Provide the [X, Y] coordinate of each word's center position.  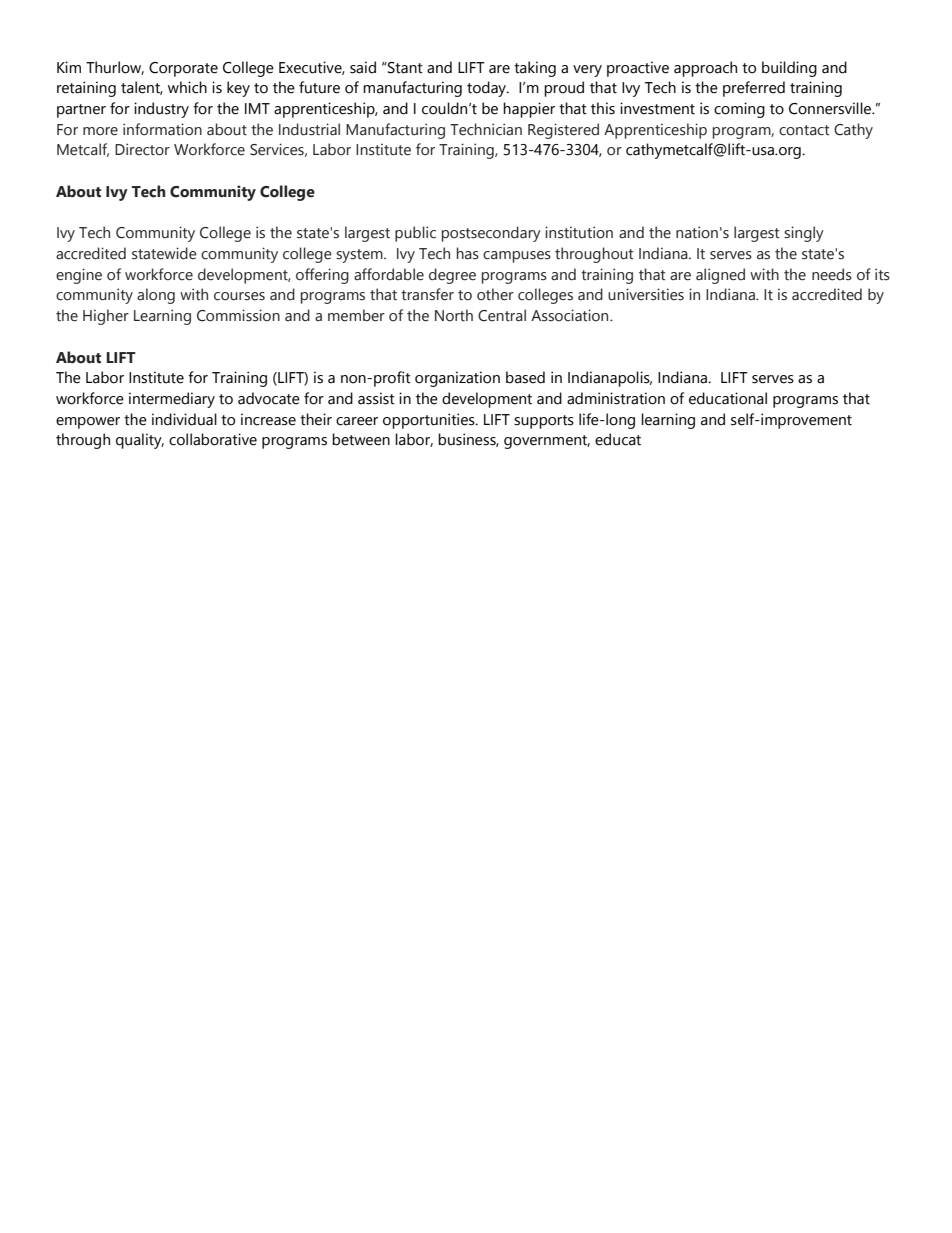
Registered [563, 131]
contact [804, 130]
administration [616, 398]
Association [571, 315]
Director [142, 149]
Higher [106, 317]
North [454, 315]
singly [804, 234]
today [488, 89]
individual [184, 419]
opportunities [430, 421]
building [789, 69]
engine [79, 276]
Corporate [183, 69]
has [468, 253]
